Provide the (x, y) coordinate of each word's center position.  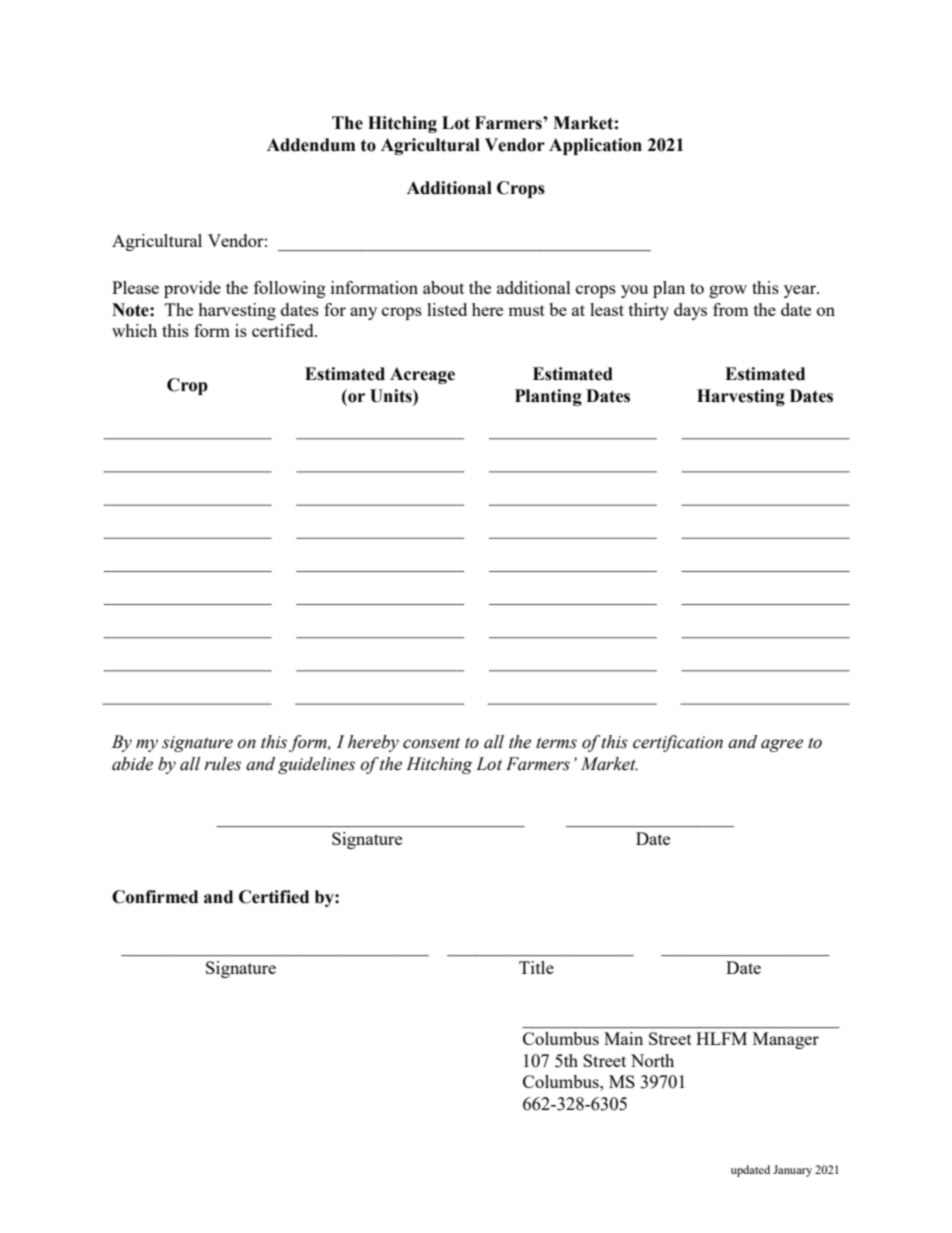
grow (728, 291)
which (134, 330)
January (792, 1171)
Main (623, 1038)
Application (595, 146)
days (690, 311)
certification (678, 743)
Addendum (311, 145)
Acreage (422, 375)
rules (222, 764)
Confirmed (155, 897)
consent (431, 743)
